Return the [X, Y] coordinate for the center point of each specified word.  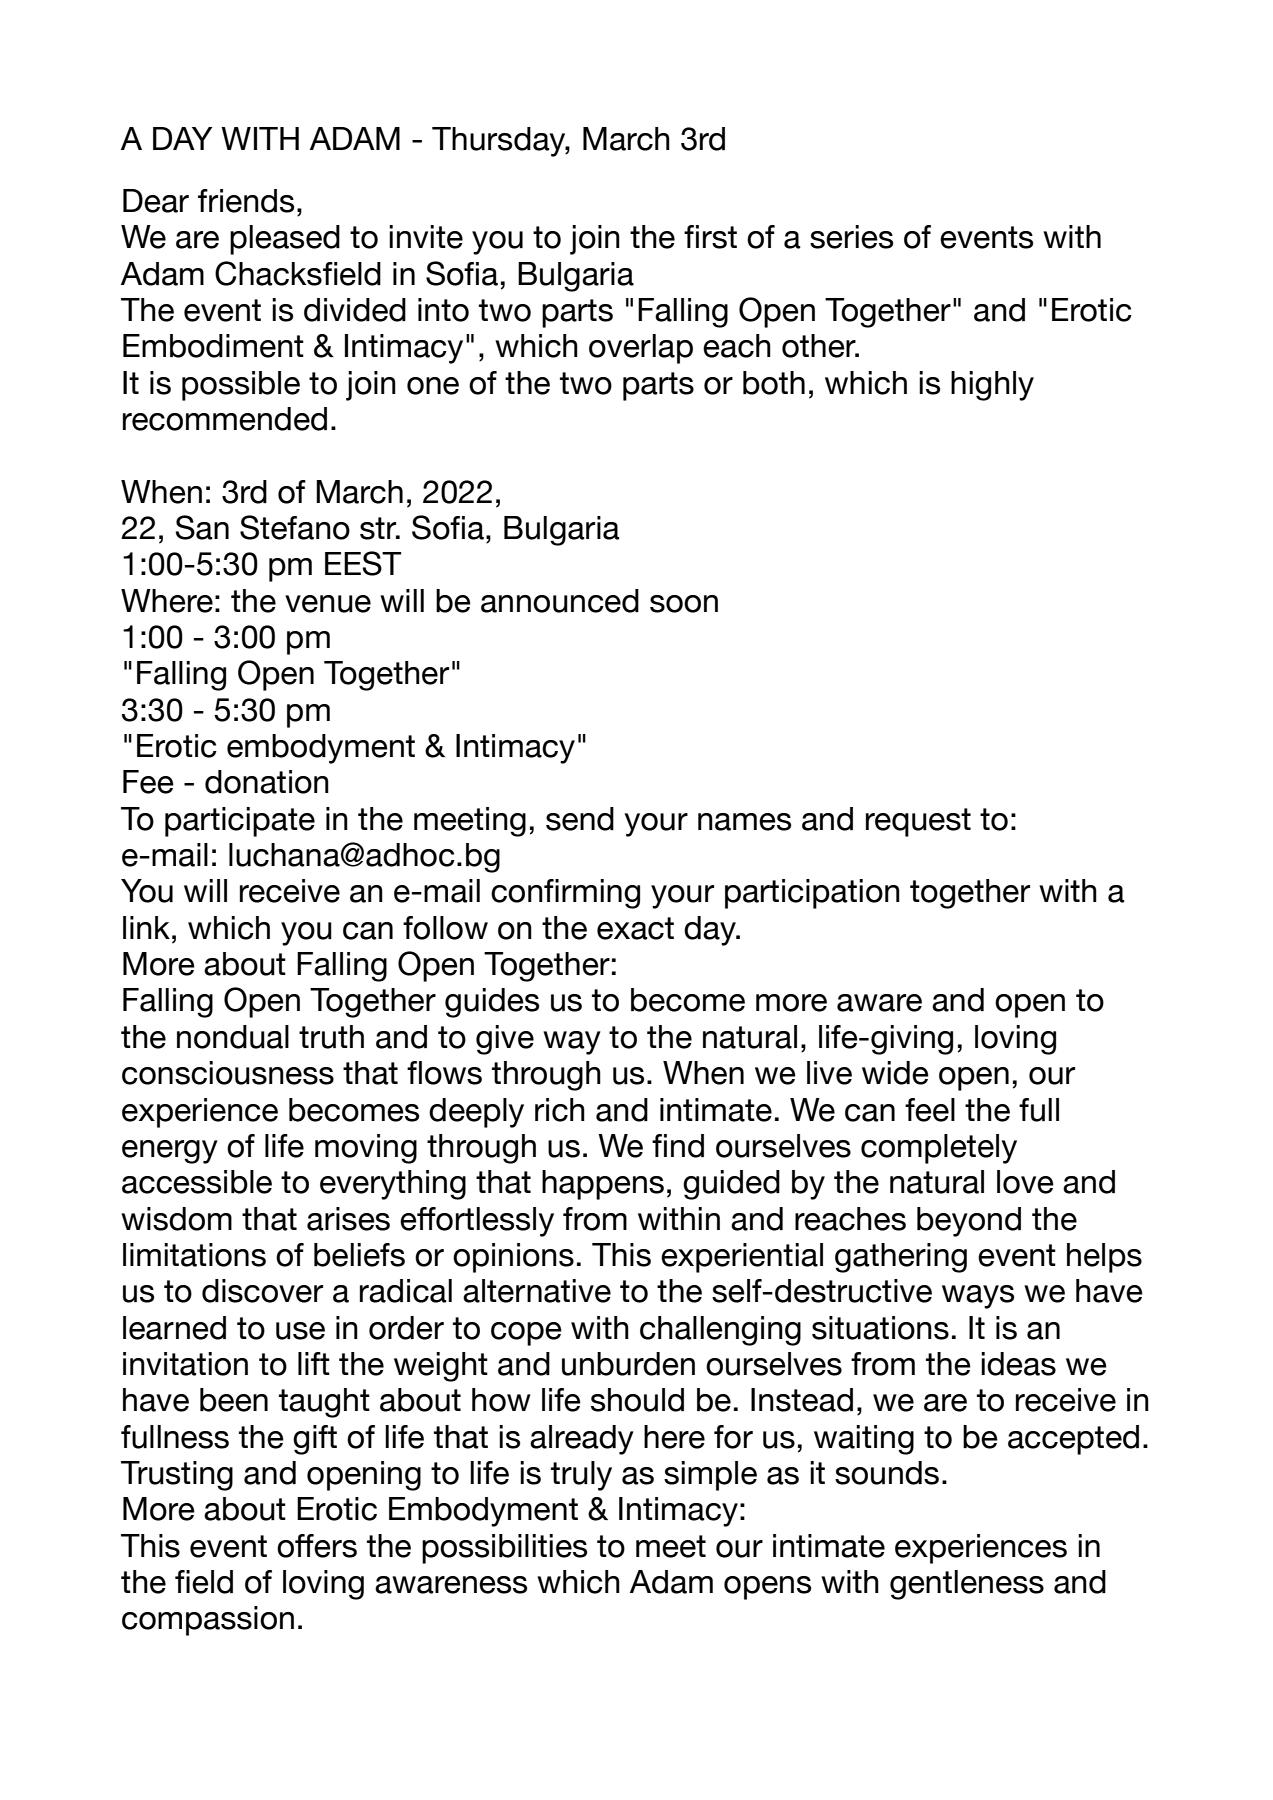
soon [684, 604]
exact [635, 928]
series [851, 237]
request [918, 822]
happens [603, 1185]
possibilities [504, 1549]
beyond [969, 1222]
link [146, 927]
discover [262, 1291]
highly [992, 386]
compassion [208, 1621]
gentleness [967, 1585]
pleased [285, 240]
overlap [641, 349]
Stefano [295, 527]
